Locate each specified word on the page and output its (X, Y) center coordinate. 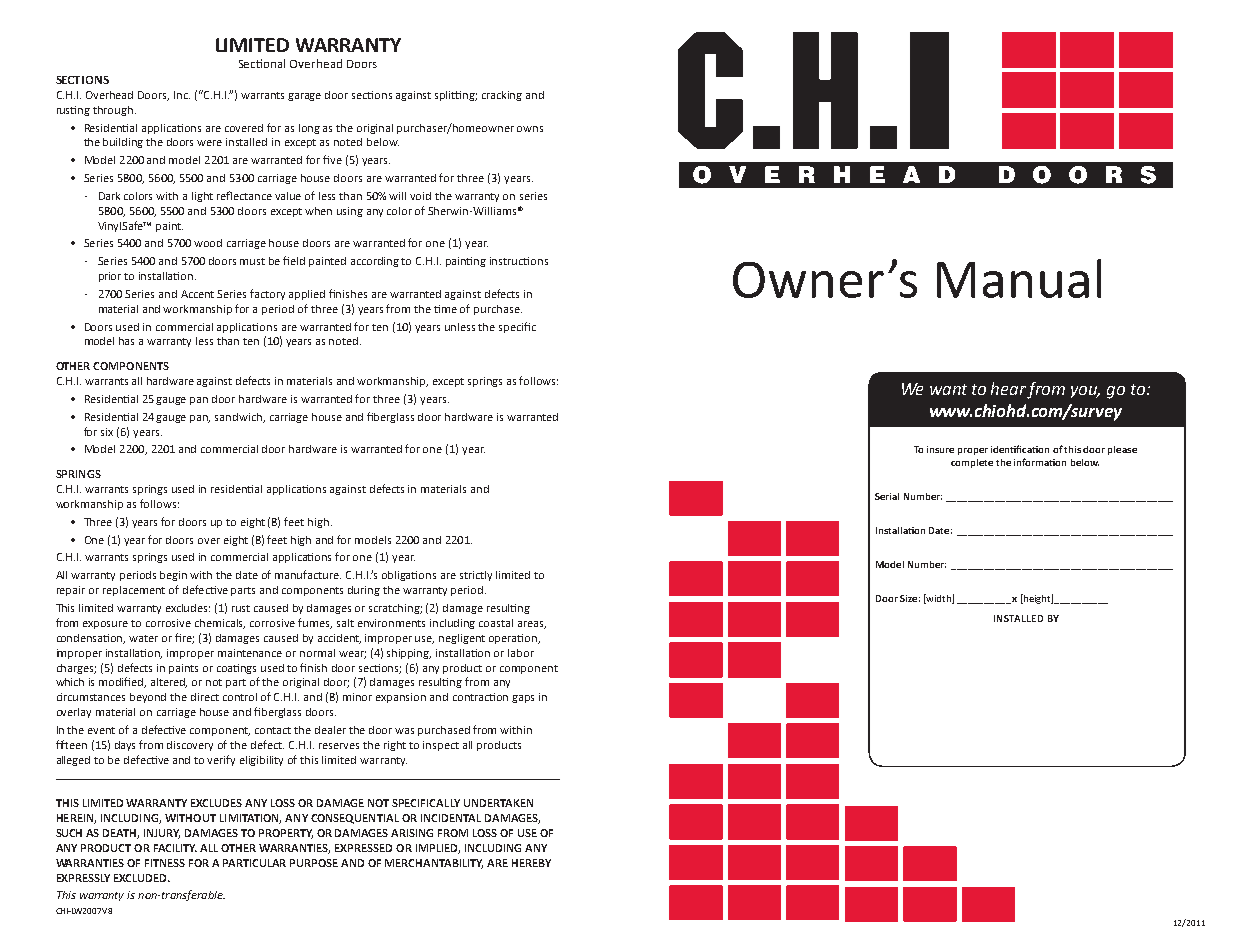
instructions (519, 261)
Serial (887, 496)
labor (521, 653)
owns (530, 129)
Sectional (262, 63)
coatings (236, 669)
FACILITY (175, 848)
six (107, 432)
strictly (476, 576)
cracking (502, 96)
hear (1008, 388)
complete (972, 463)
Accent (197, 294)
